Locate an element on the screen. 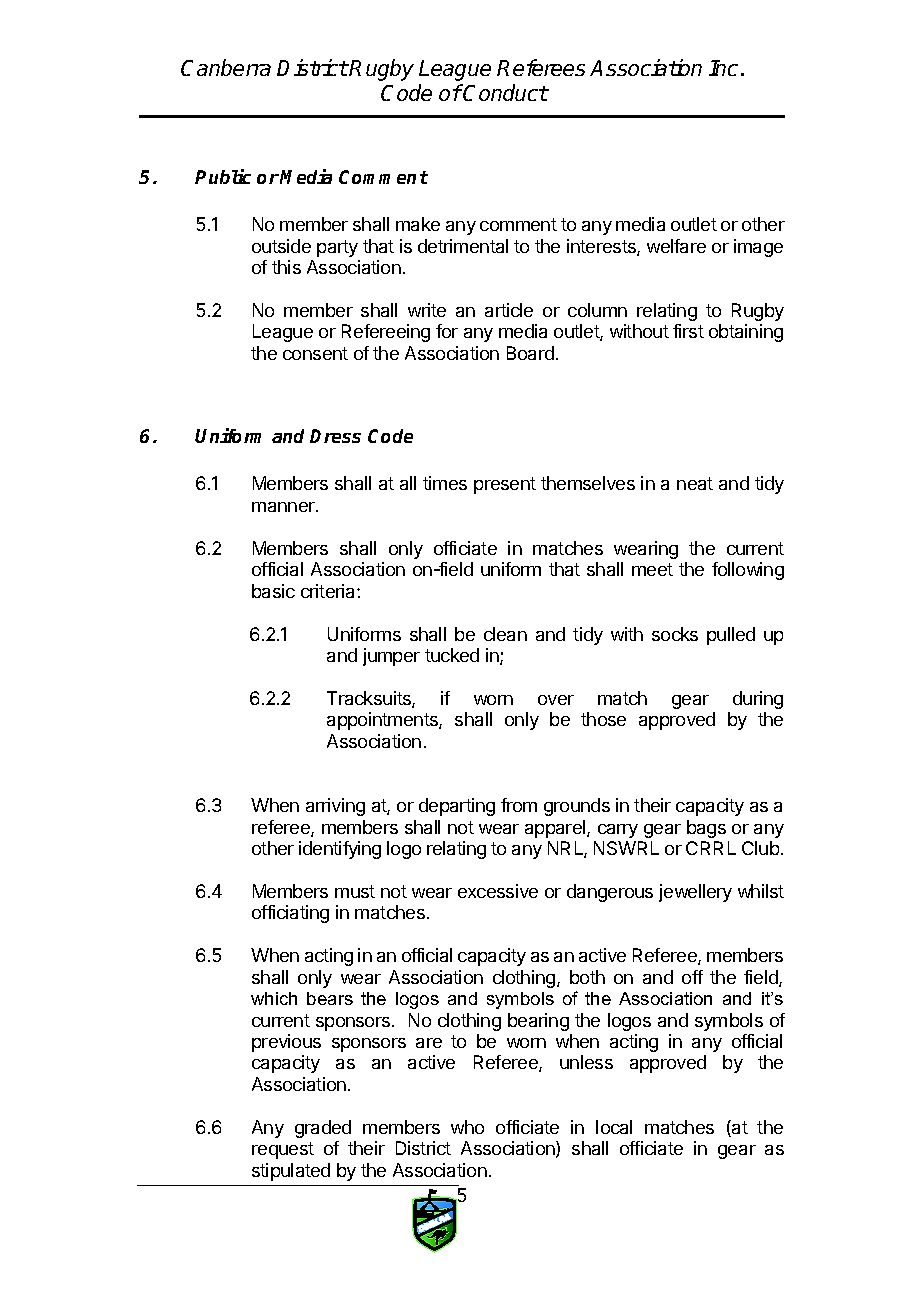  clean is located at coordinates (505, 634).
